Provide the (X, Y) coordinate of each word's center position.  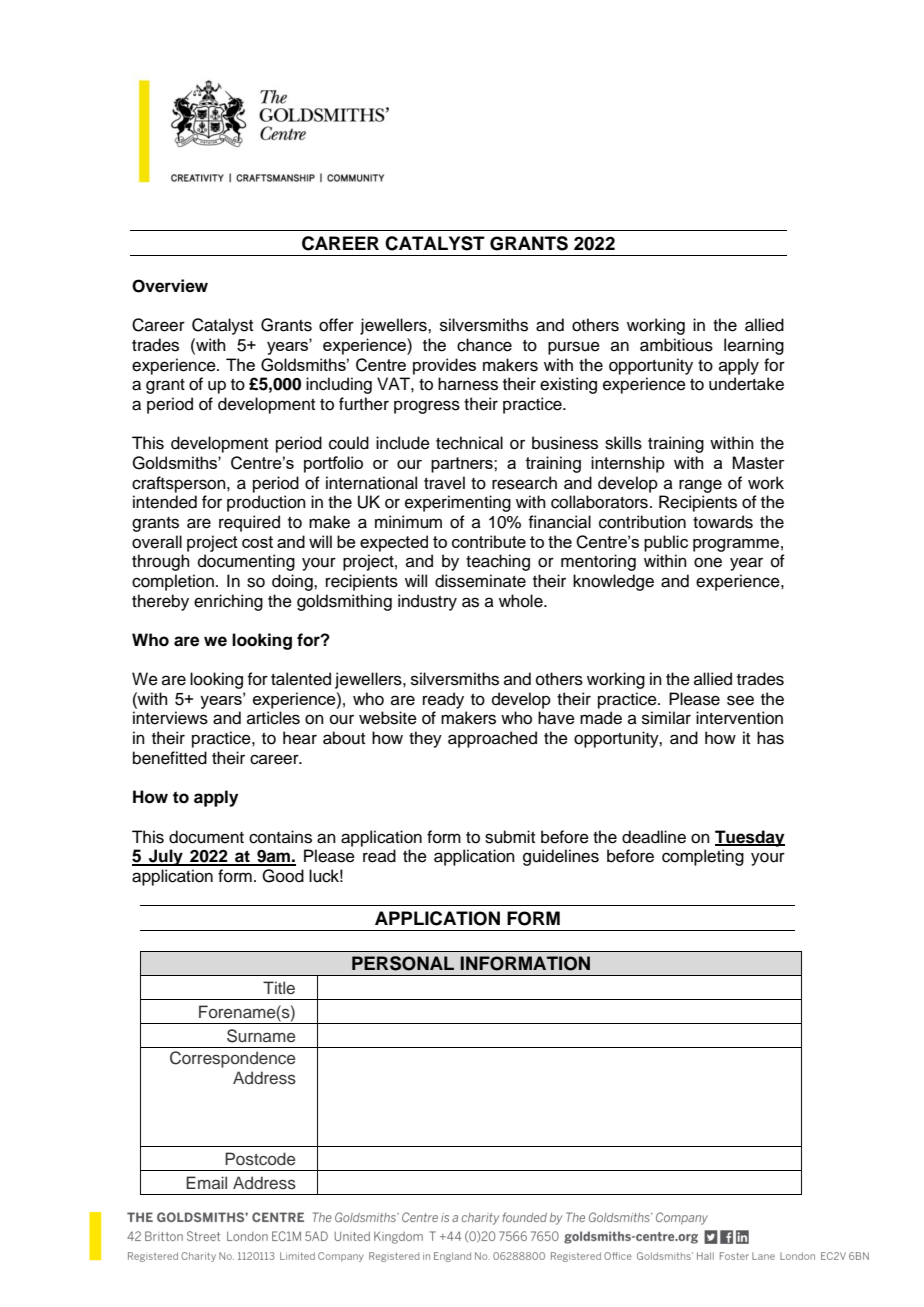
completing (703, 857)
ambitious (676, 345)
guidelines (561, 857)
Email (206, 1182)
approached (492, 739)
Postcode (260, 1159)
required (249, 523)
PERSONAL (403, 963)
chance (484, 345)
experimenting (458, 503)
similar (666, 718)
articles (273, 718)
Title (279, 987)
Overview (170, 286)
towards (723, 522)
